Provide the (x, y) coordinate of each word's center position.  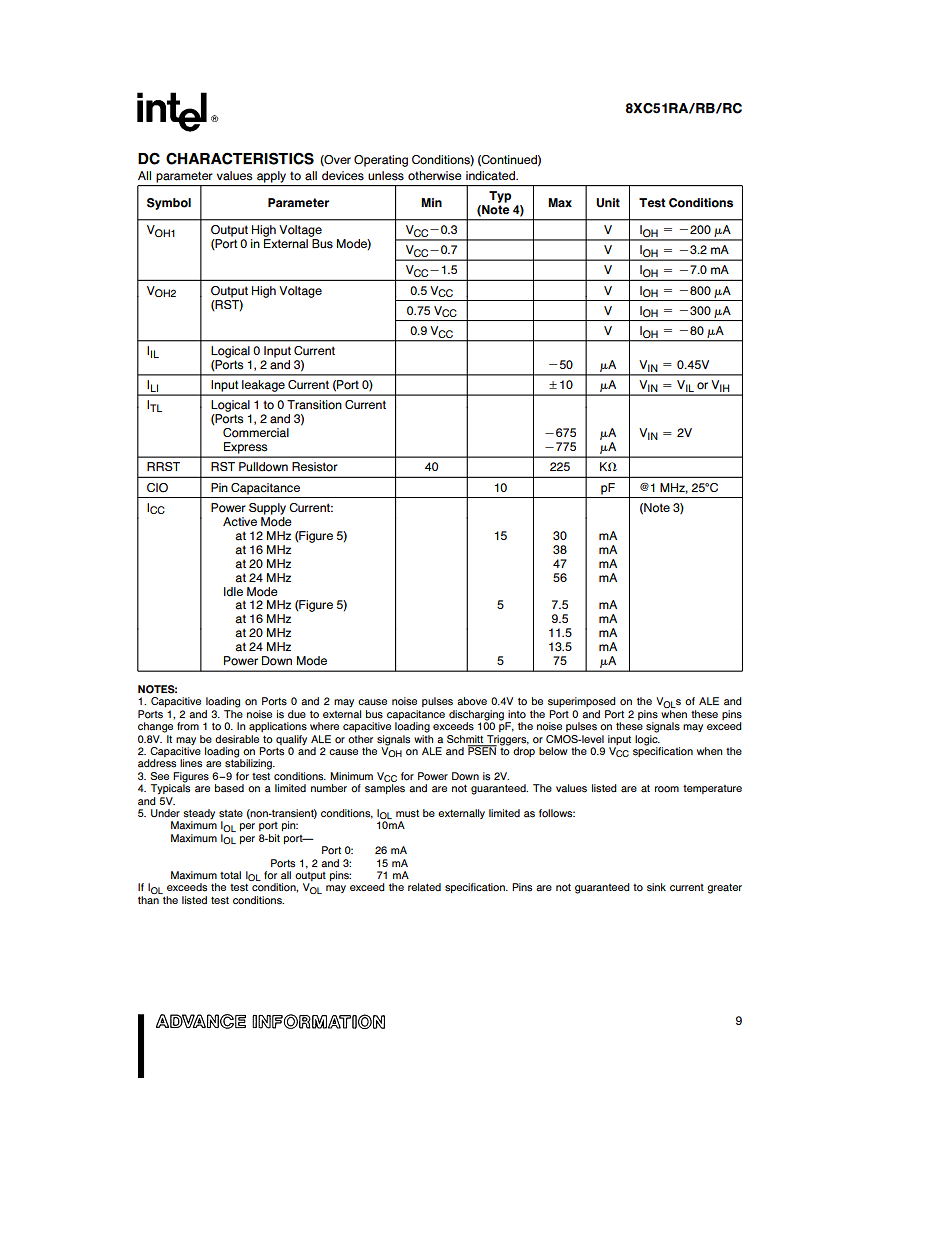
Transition (314, 405)
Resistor (315, 467)
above (472, 701)
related (424, 887)
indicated (491, 176)
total (230, 875)
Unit (608, 203)
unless (386, 176)
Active (240, 521)
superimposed (582, 702)
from (188, 726)
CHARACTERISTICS (240, 158)
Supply (267, 509)
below (553, 751)
